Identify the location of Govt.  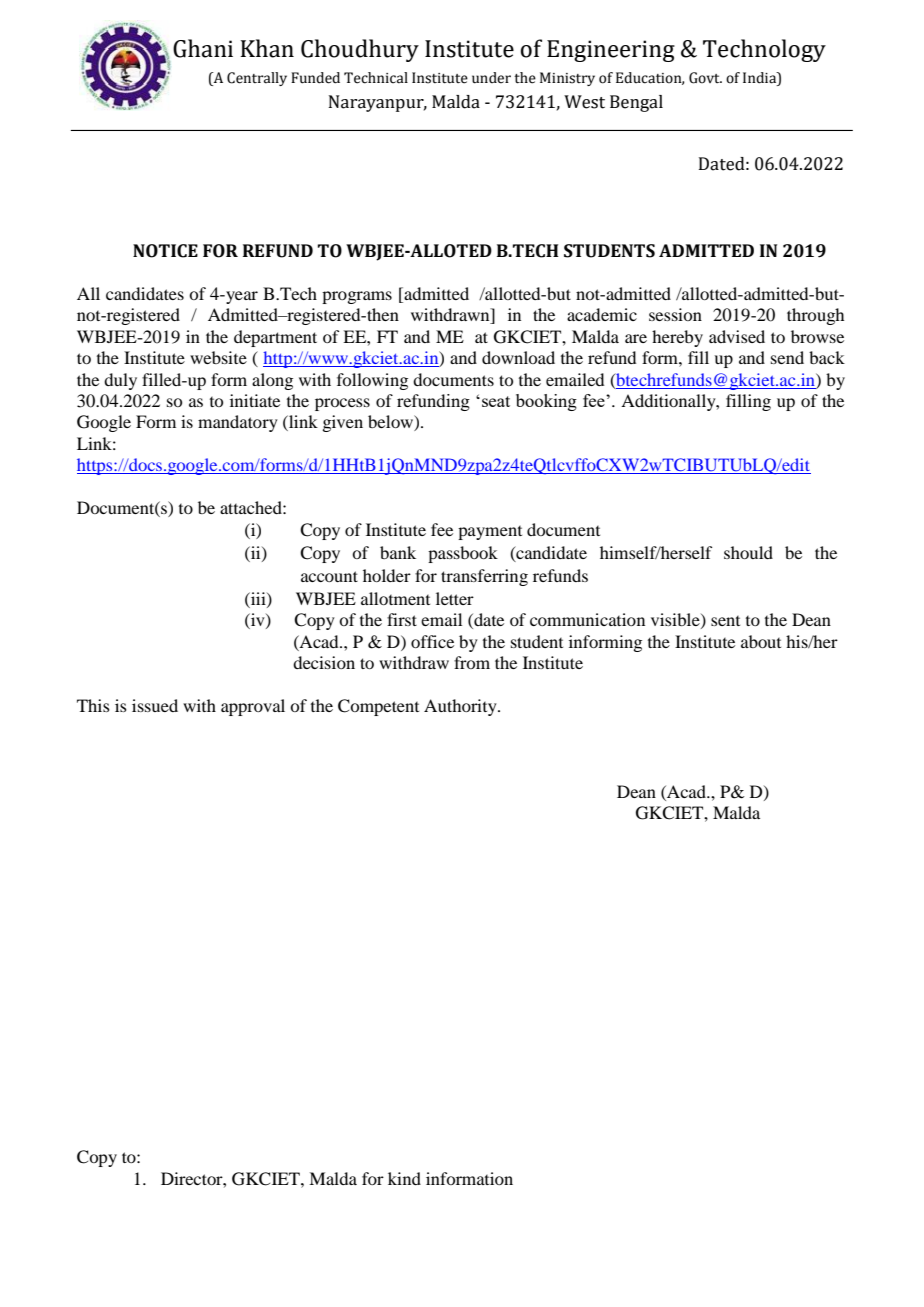
(705, 78).
